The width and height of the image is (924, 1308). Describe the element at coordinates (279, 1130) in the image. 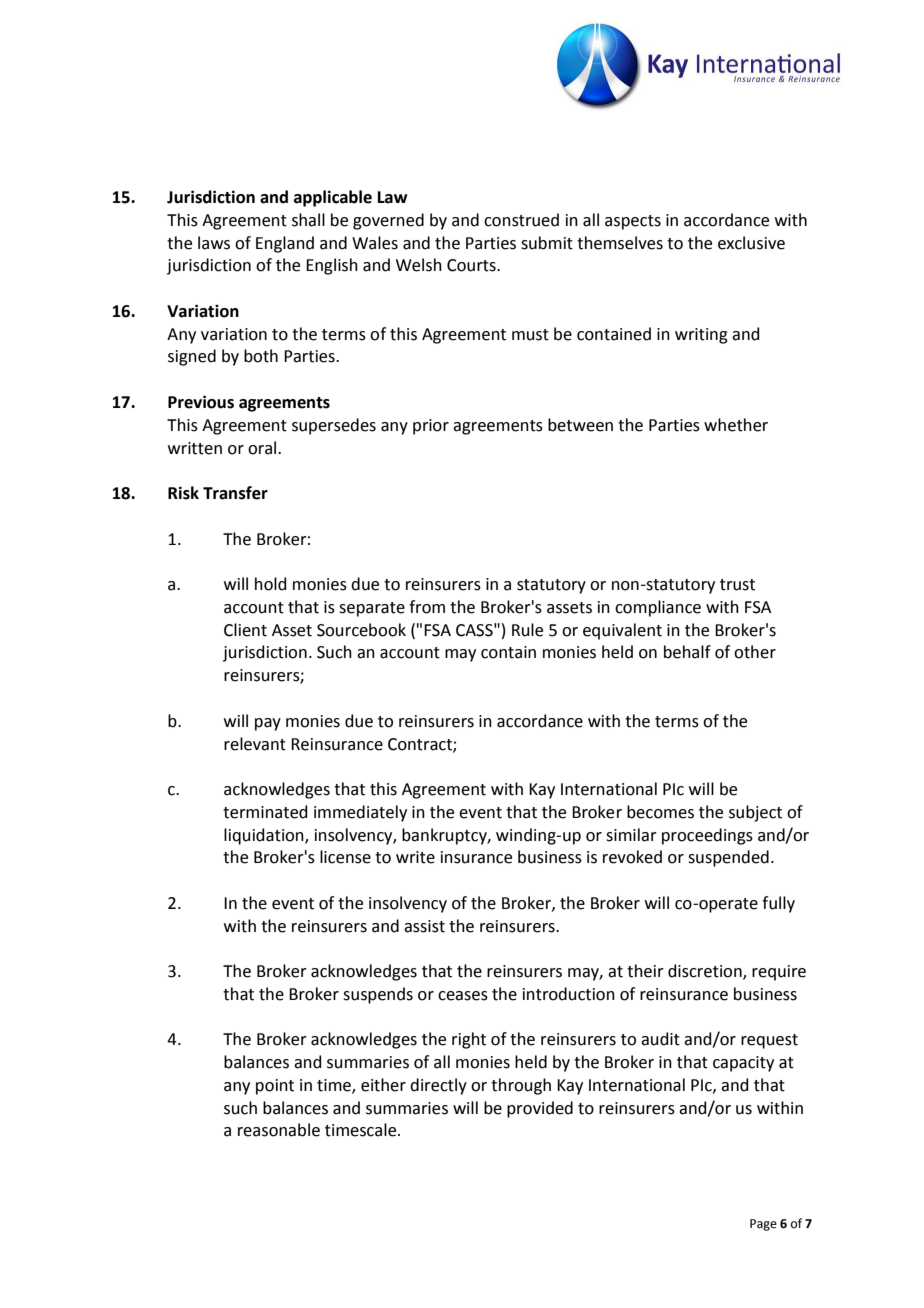

I see `reasonable` at that location.
